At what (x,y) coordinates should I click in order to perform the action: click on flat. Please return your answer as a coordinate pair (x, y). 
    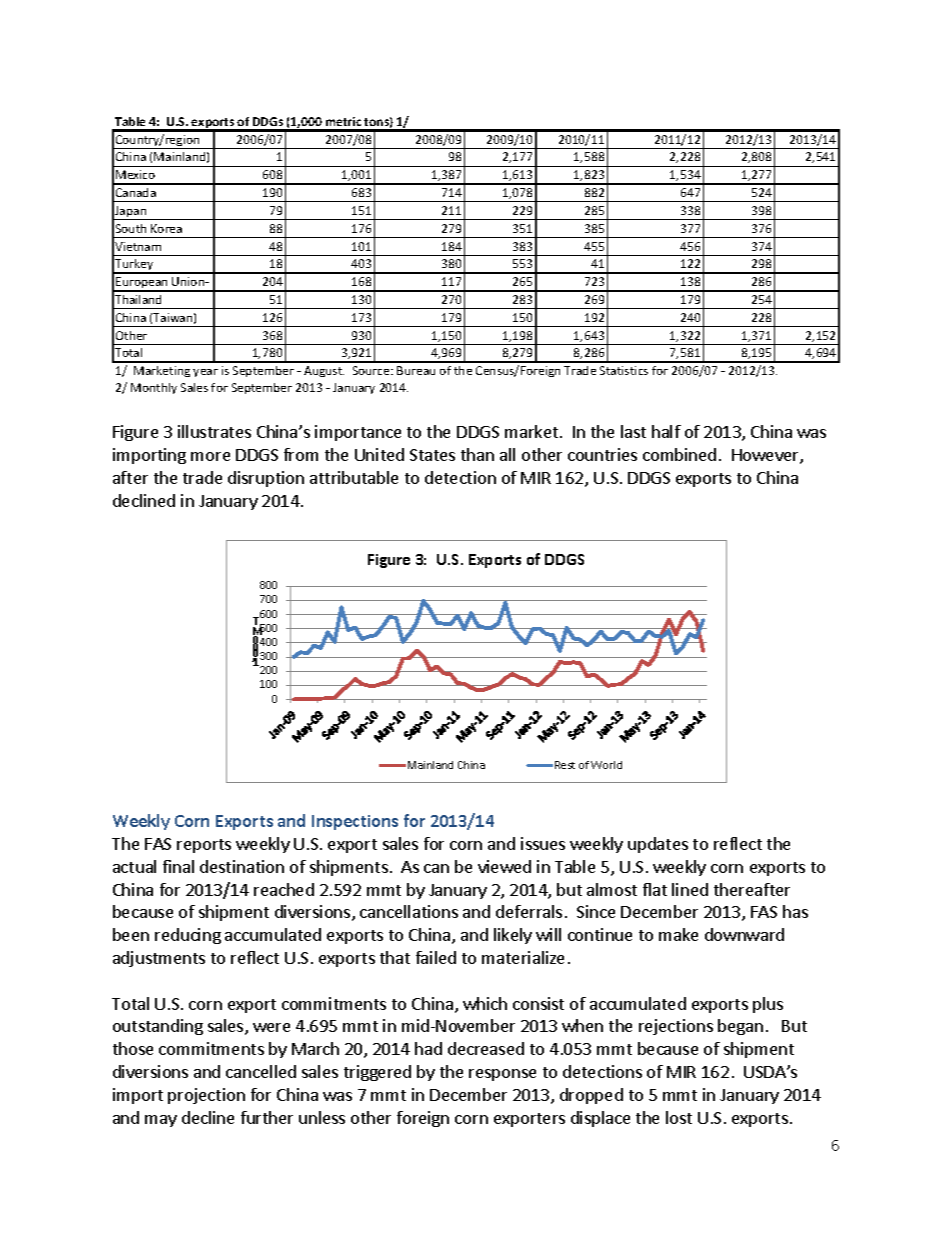
    Looking at the image, I should click on (655, 889).
